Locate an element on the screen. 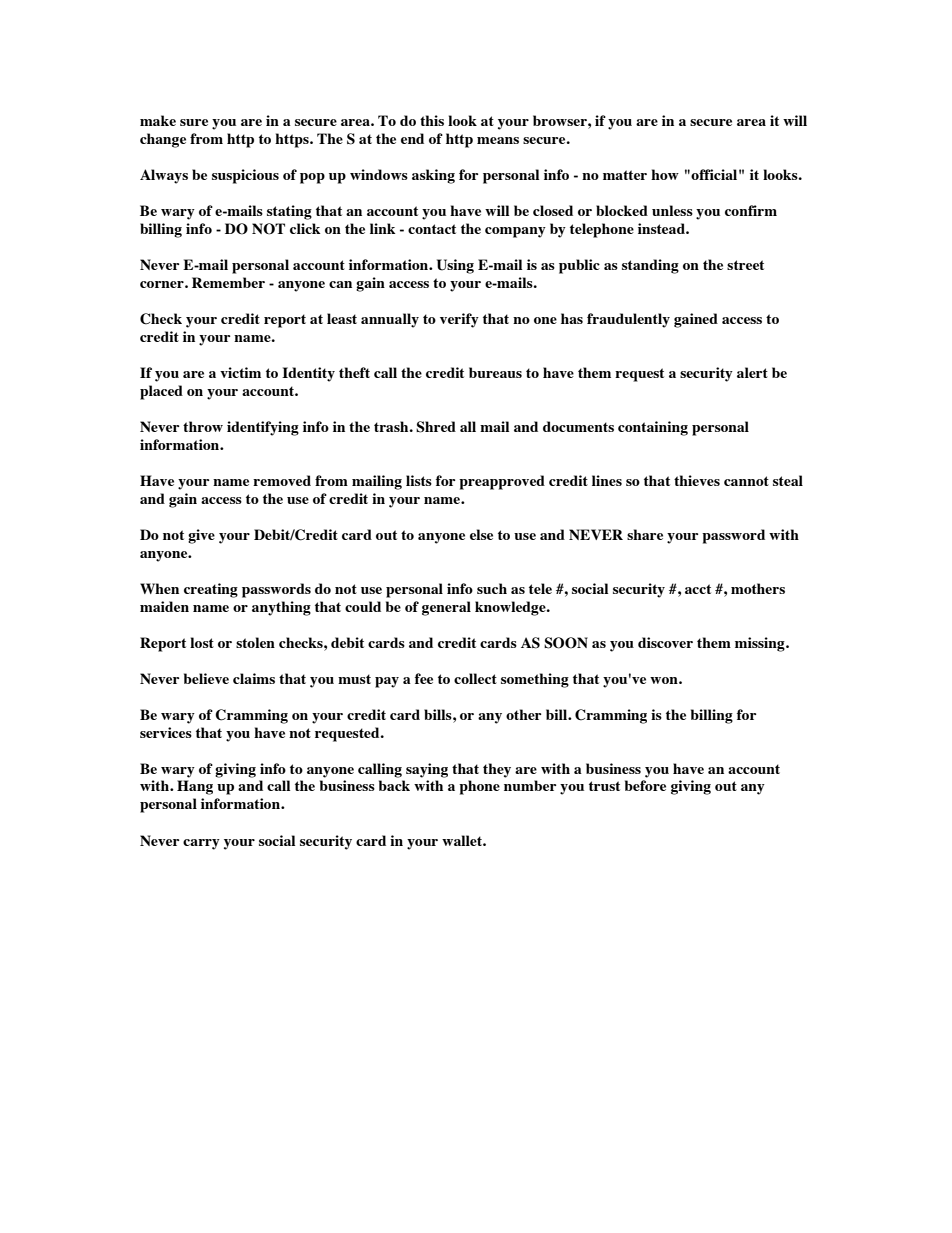 Image resolution: width=952 pixels, height=1233 pixels. creating is located at coordinates (211, 590).
